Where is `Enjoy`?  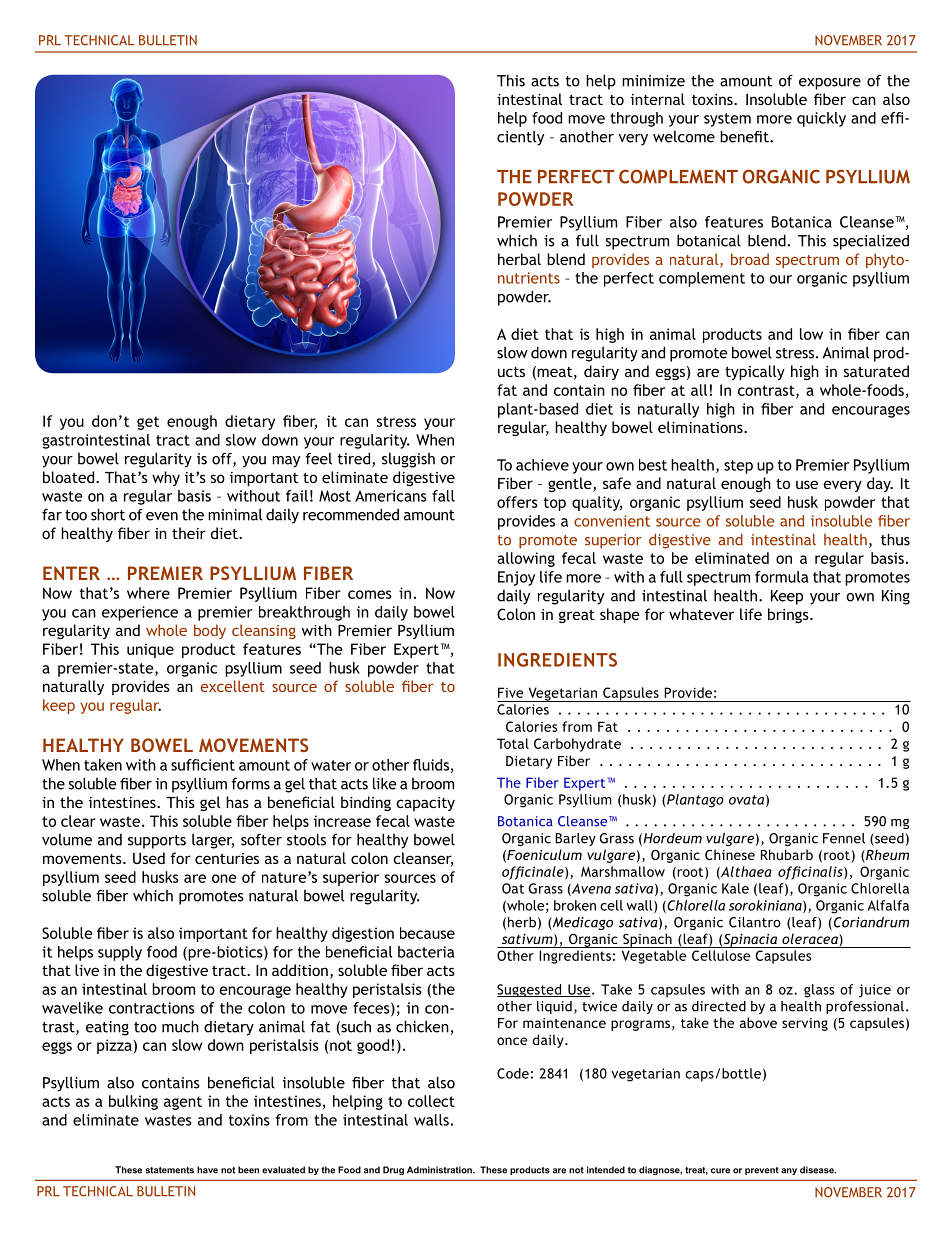 Enjoy is located at coordinates (516, 578).
